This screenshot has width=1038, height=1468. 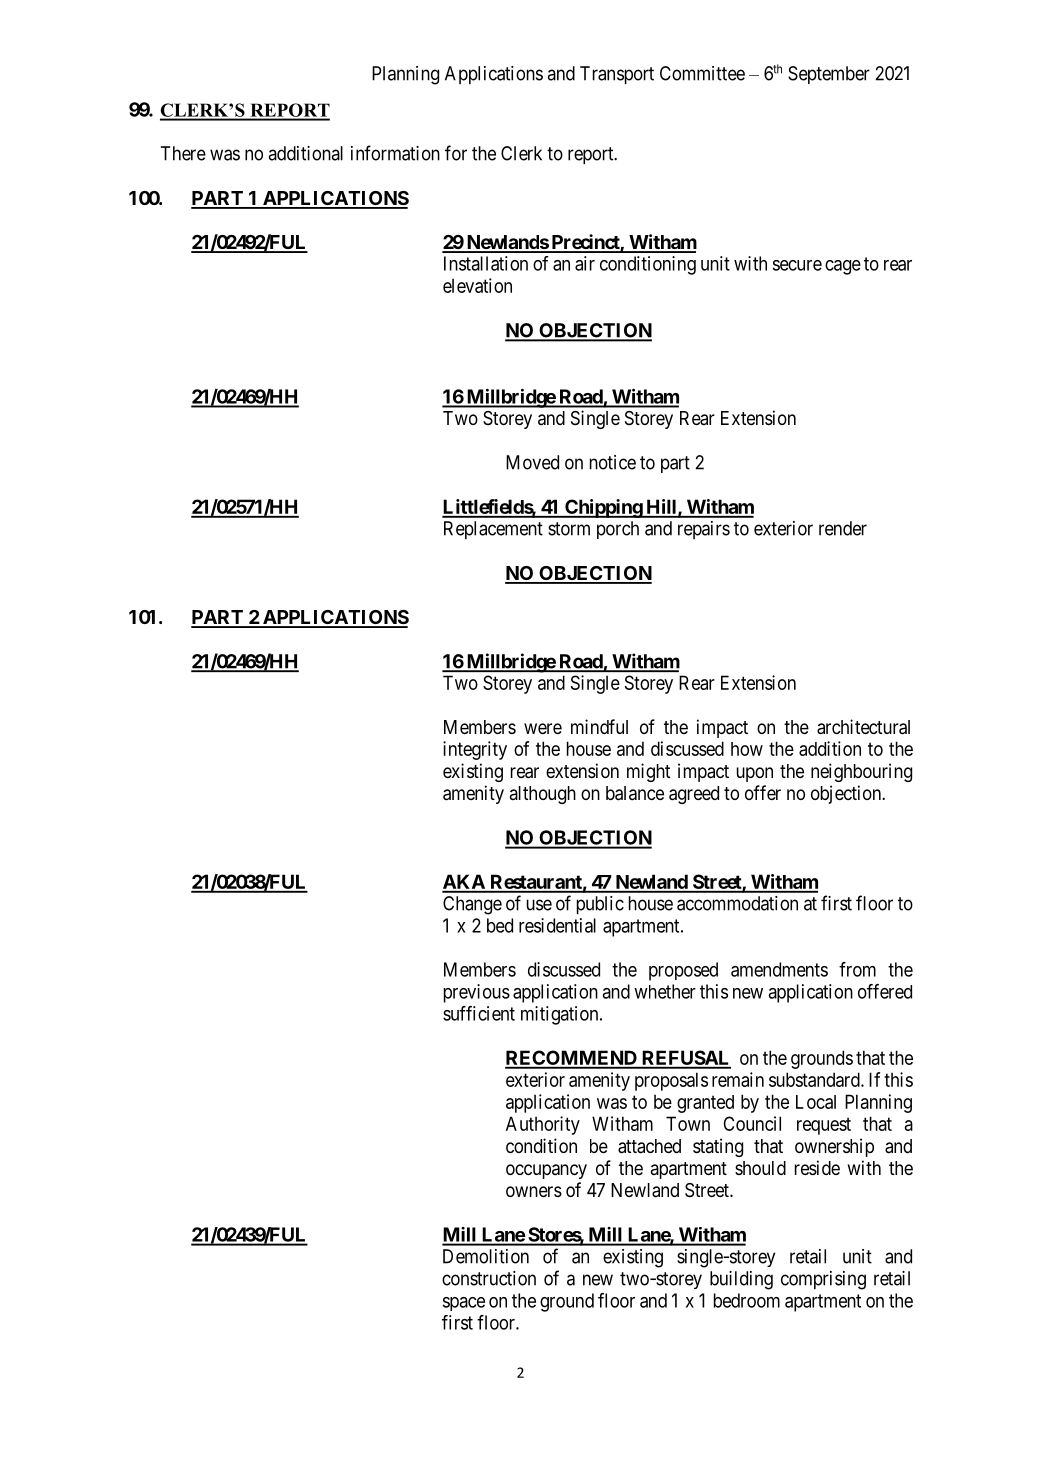 I want to click on There, so click(x=183, y=153).
